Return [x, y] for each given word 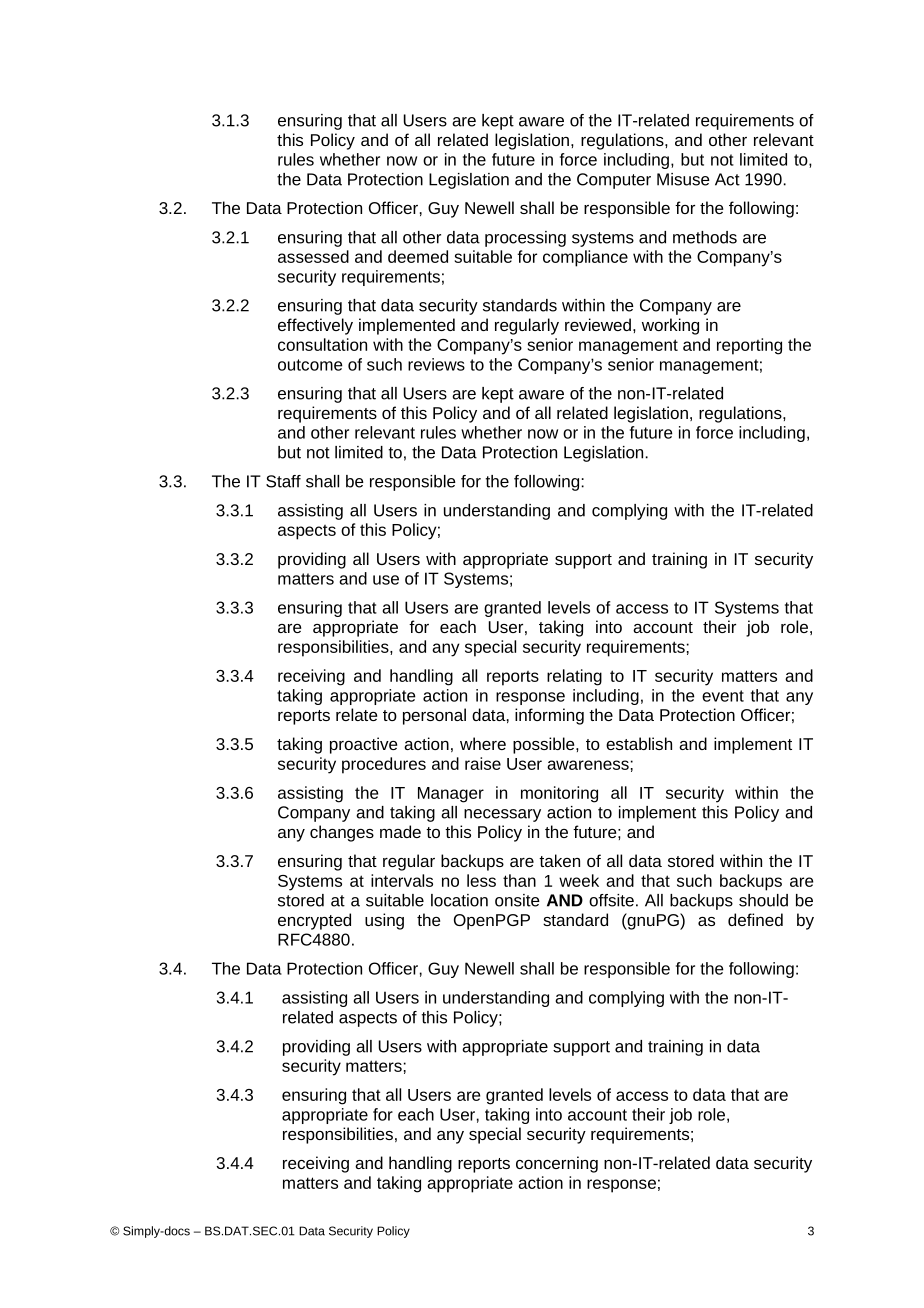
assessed [313, 256]
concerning [557, 1164]
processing [525, 239]
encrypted [314, 921]
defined [755, 919]
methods [705, 237]
